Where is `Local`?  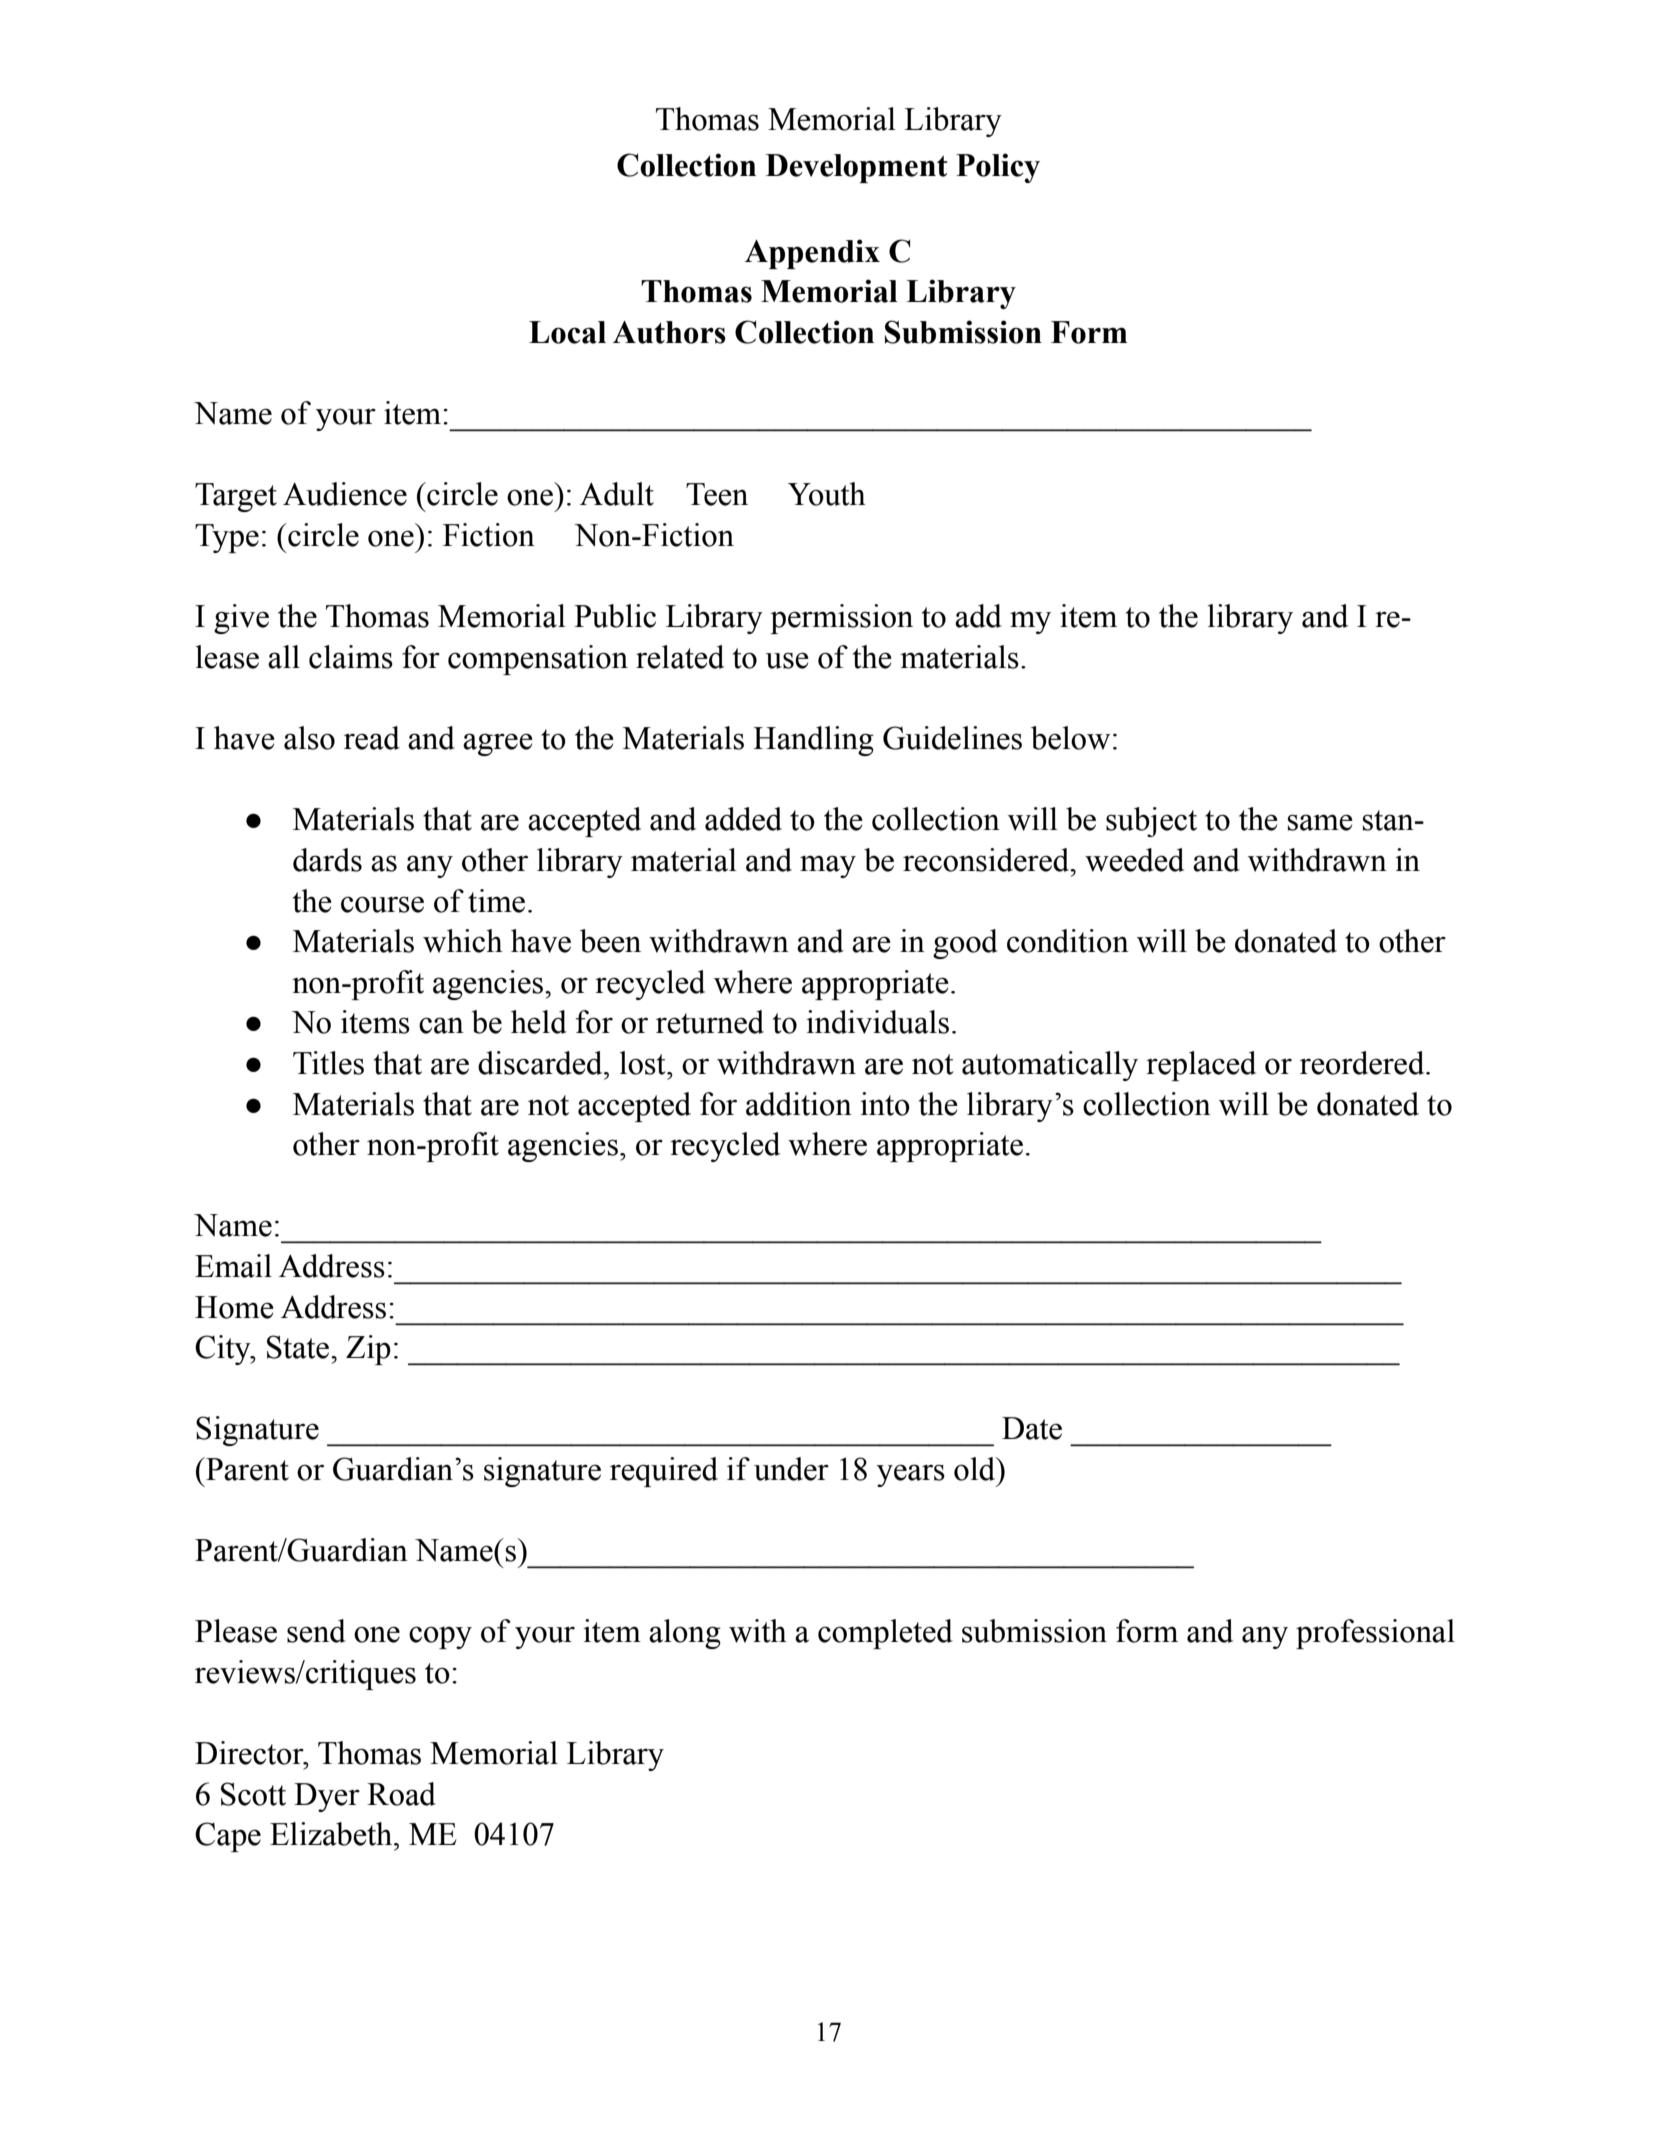 Local is located at coordinates (567, 332).
